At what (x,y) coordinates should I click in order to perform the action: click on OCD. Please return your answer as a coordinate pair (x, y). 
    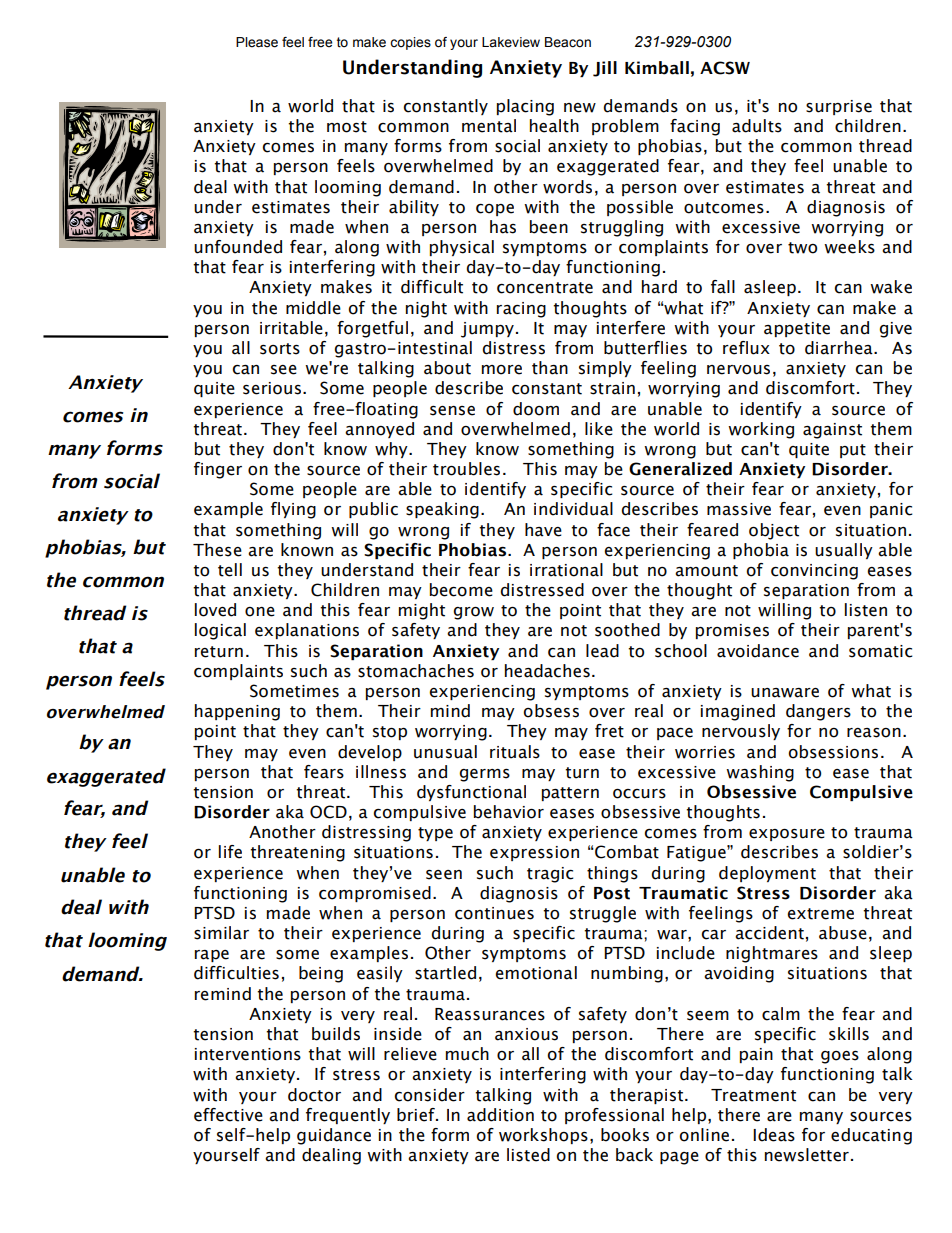
    Looking at the image, I should click on (328, 812).
